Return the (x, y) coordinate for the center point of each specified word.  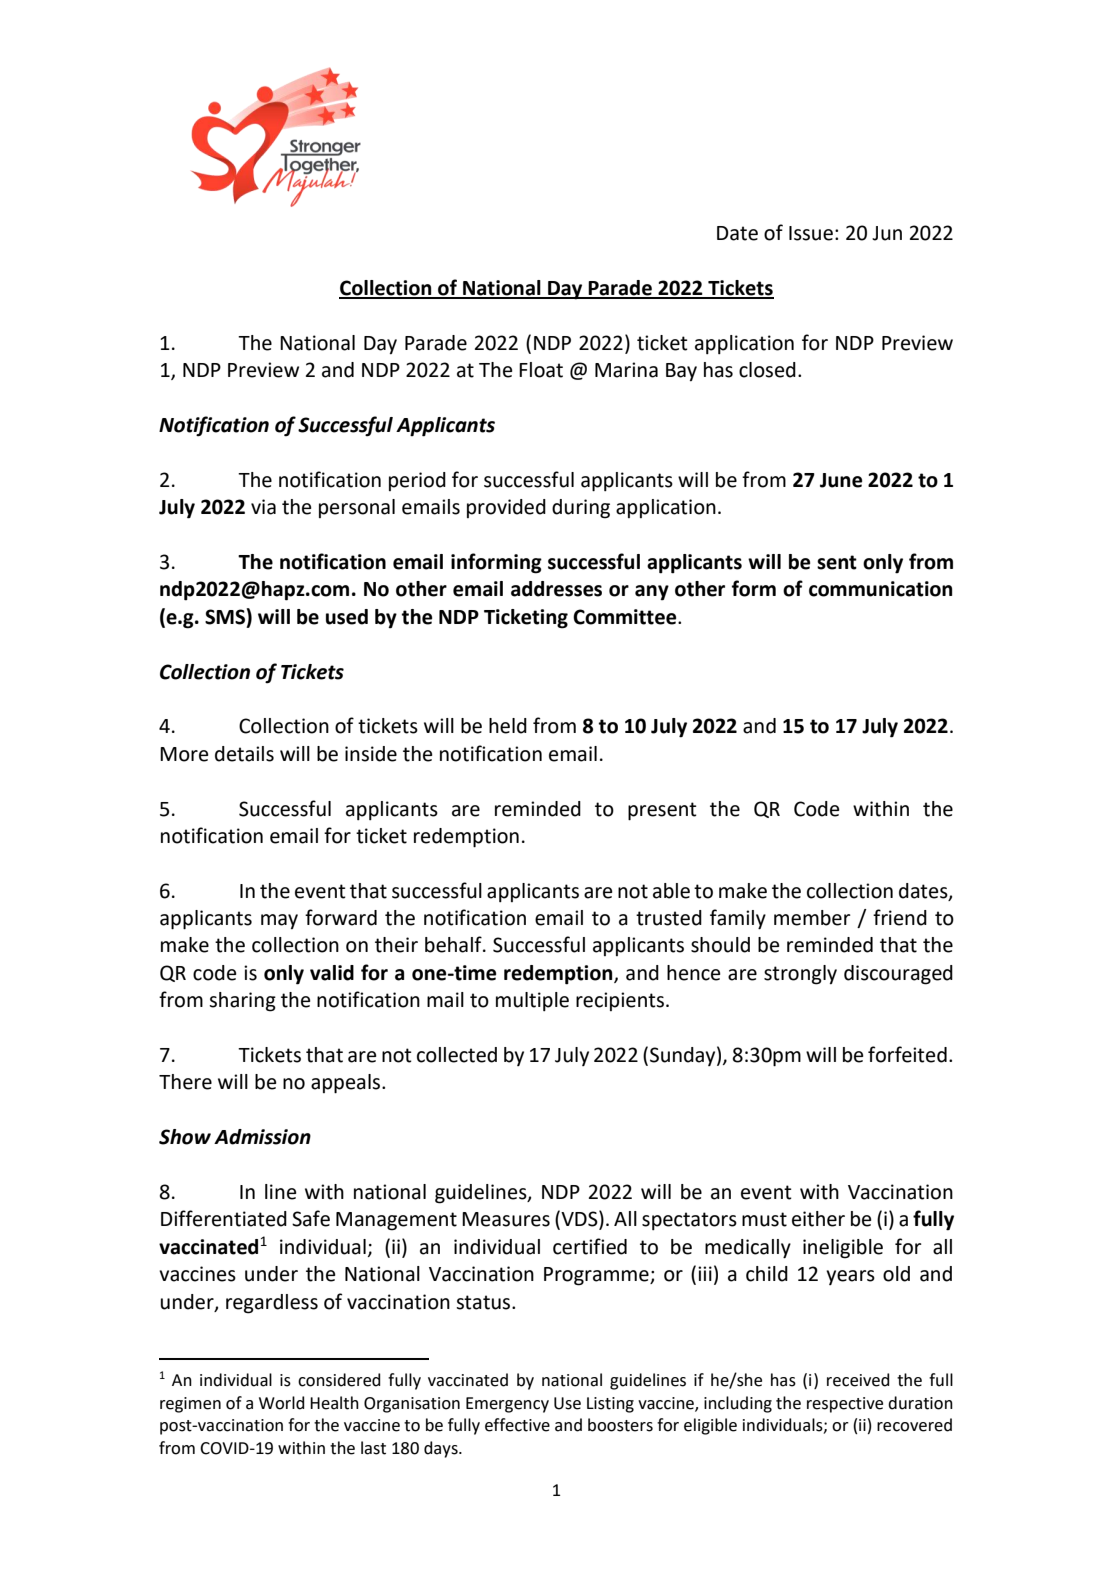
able (671, 891)
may (279, 921)
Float (541, 370)
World (282, 1403)
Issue (811, 233)
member (812, 918)
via (263, 507)
